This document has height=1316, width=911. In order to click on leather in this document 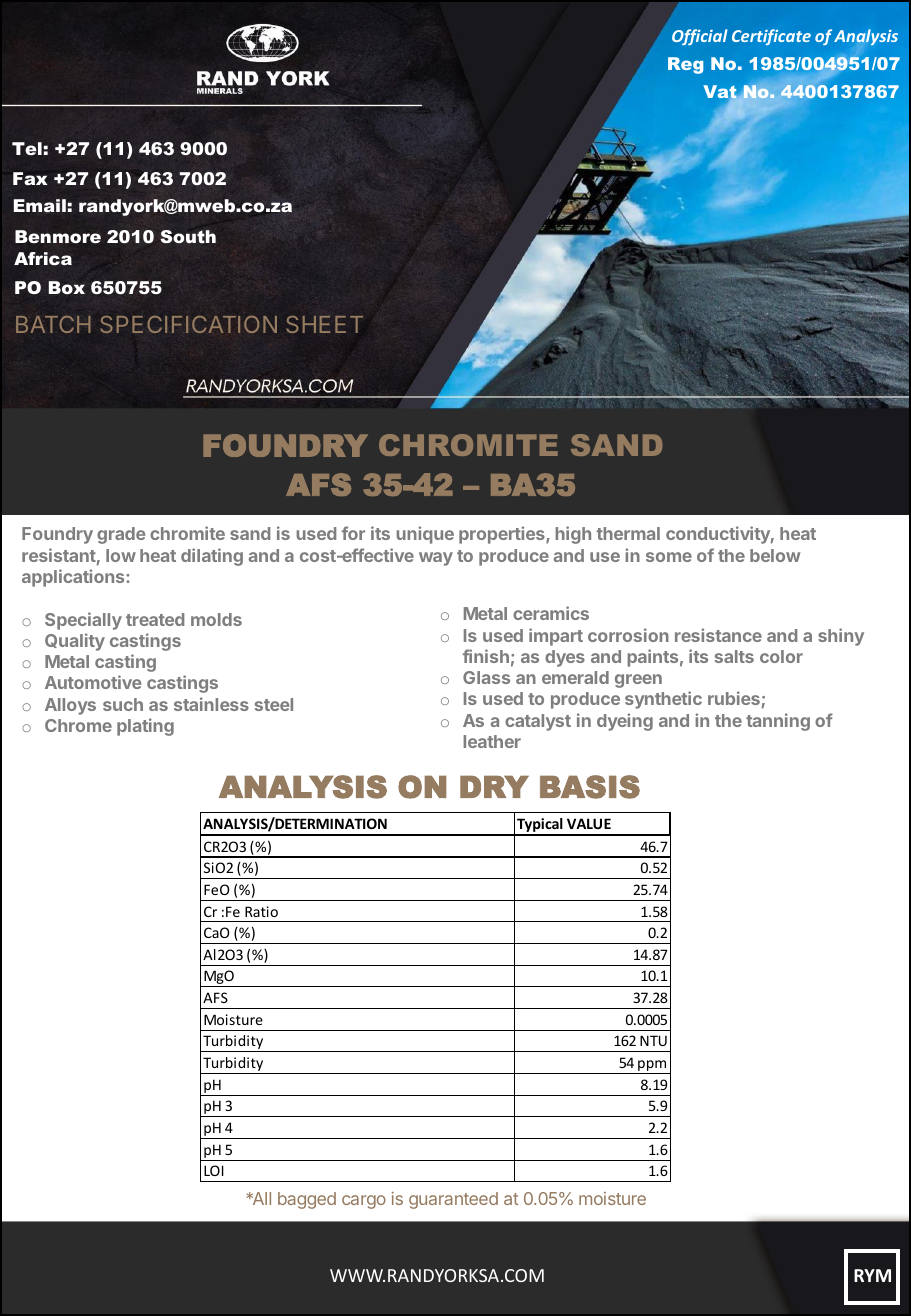, I will do `click(492, 741)`.
